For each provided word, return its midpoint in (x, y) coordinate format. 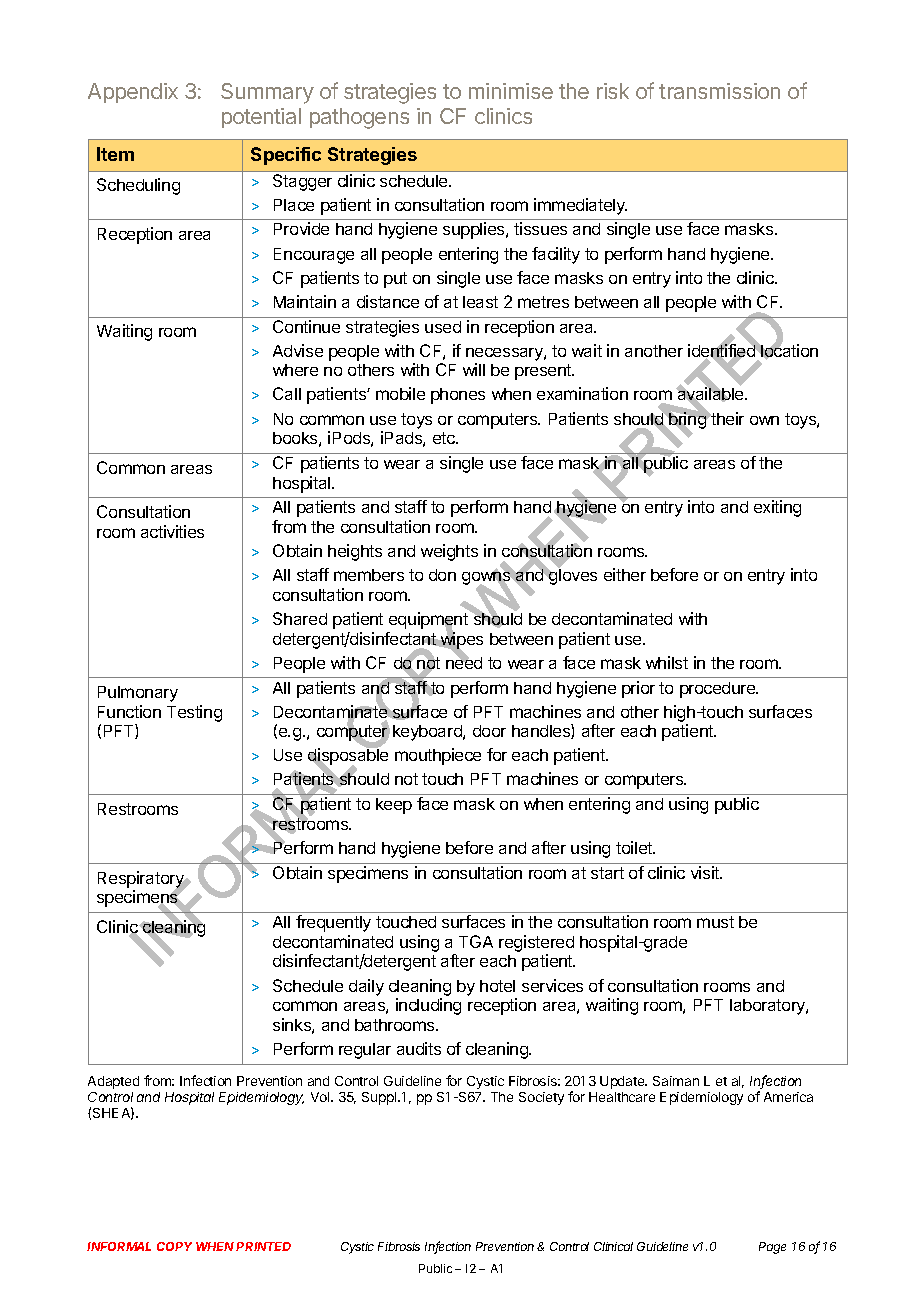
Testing (194, 713)
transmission (719, 91)
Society (541, 1098)
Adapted (113, 1082)
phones (458, 396)
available (711, 395)
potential (261, 118)
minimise (511, 91)
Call (287, 393)
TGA (476, 941)
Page (772, 1248)
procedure (719, 690)
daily (366, 987)
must (715, 922)
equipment (428, 622)
